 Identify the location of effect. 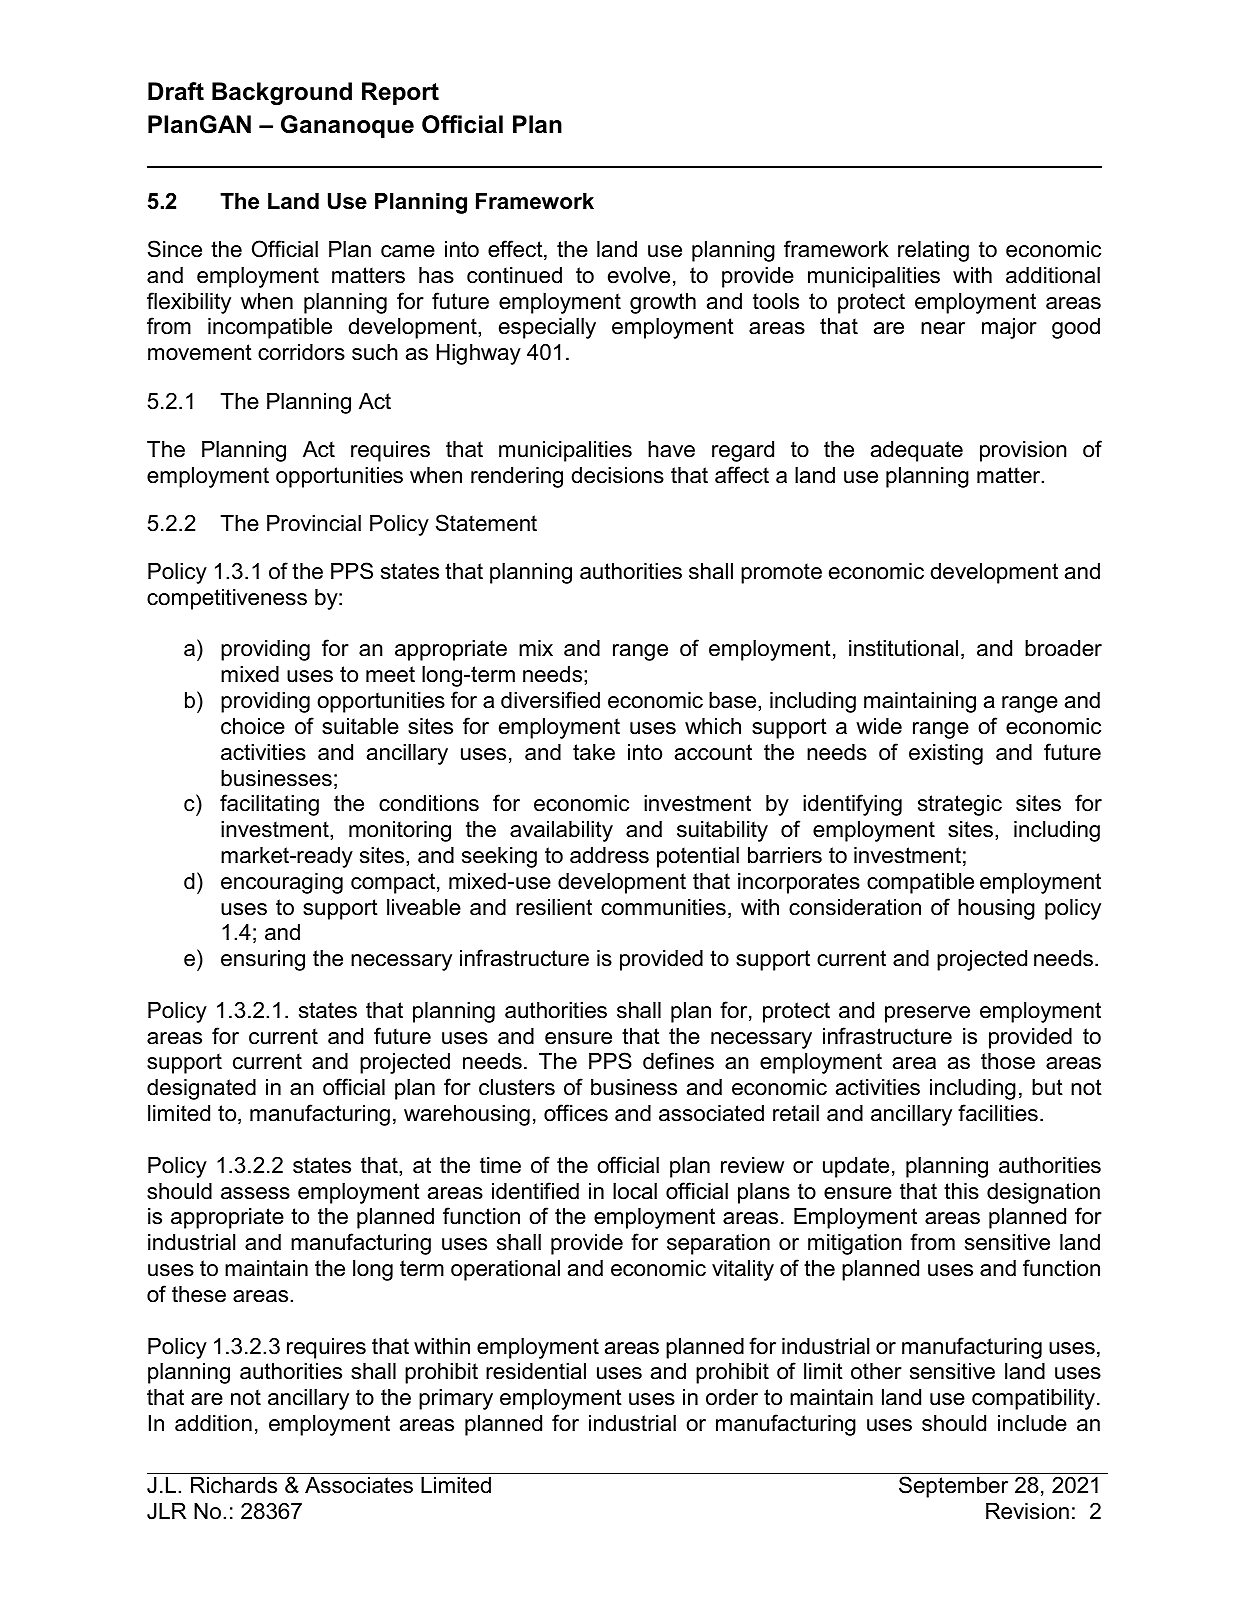
(516, 250).
